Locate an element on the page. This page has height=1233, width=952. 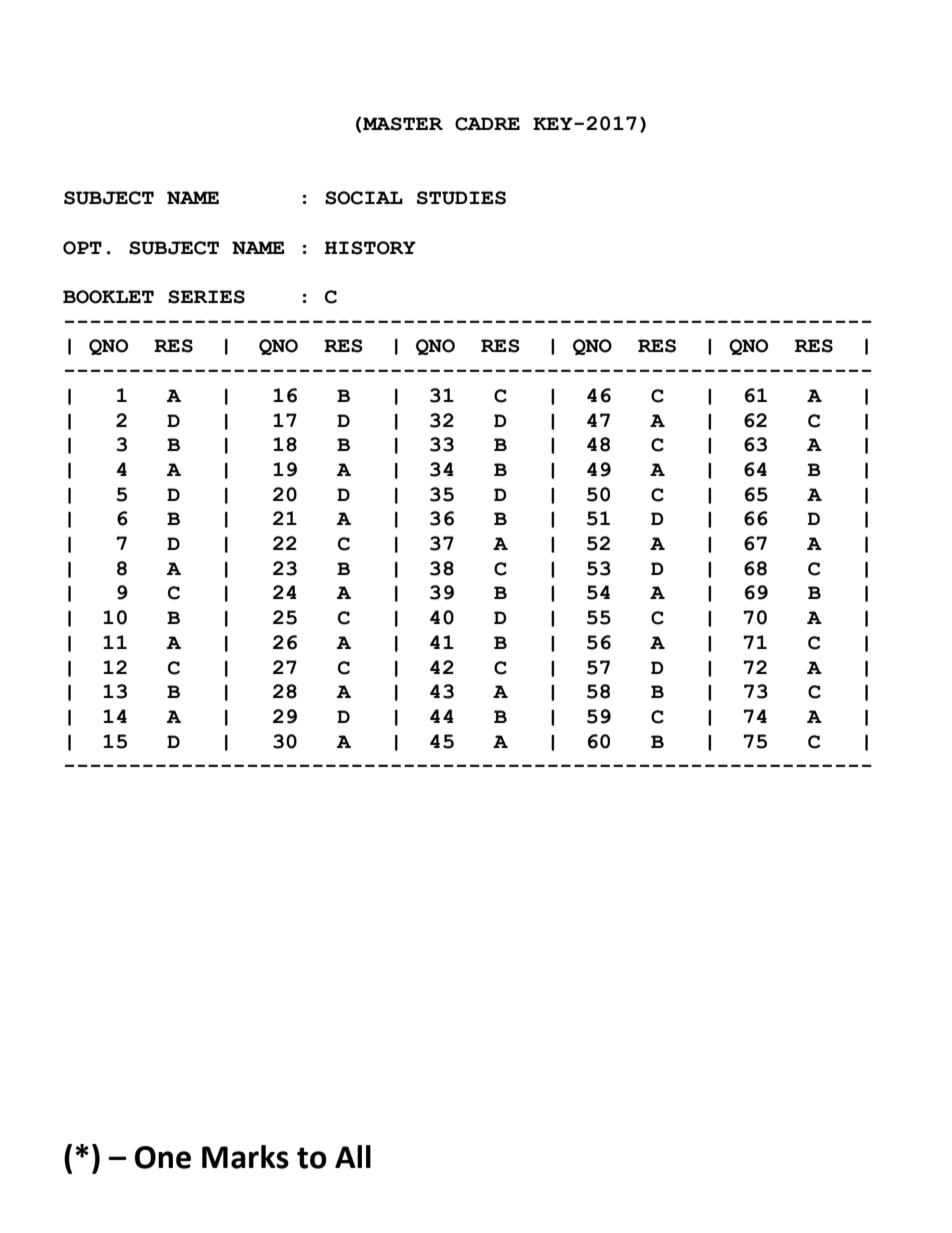
SOCIAL is located at coordinates (364, 198).
